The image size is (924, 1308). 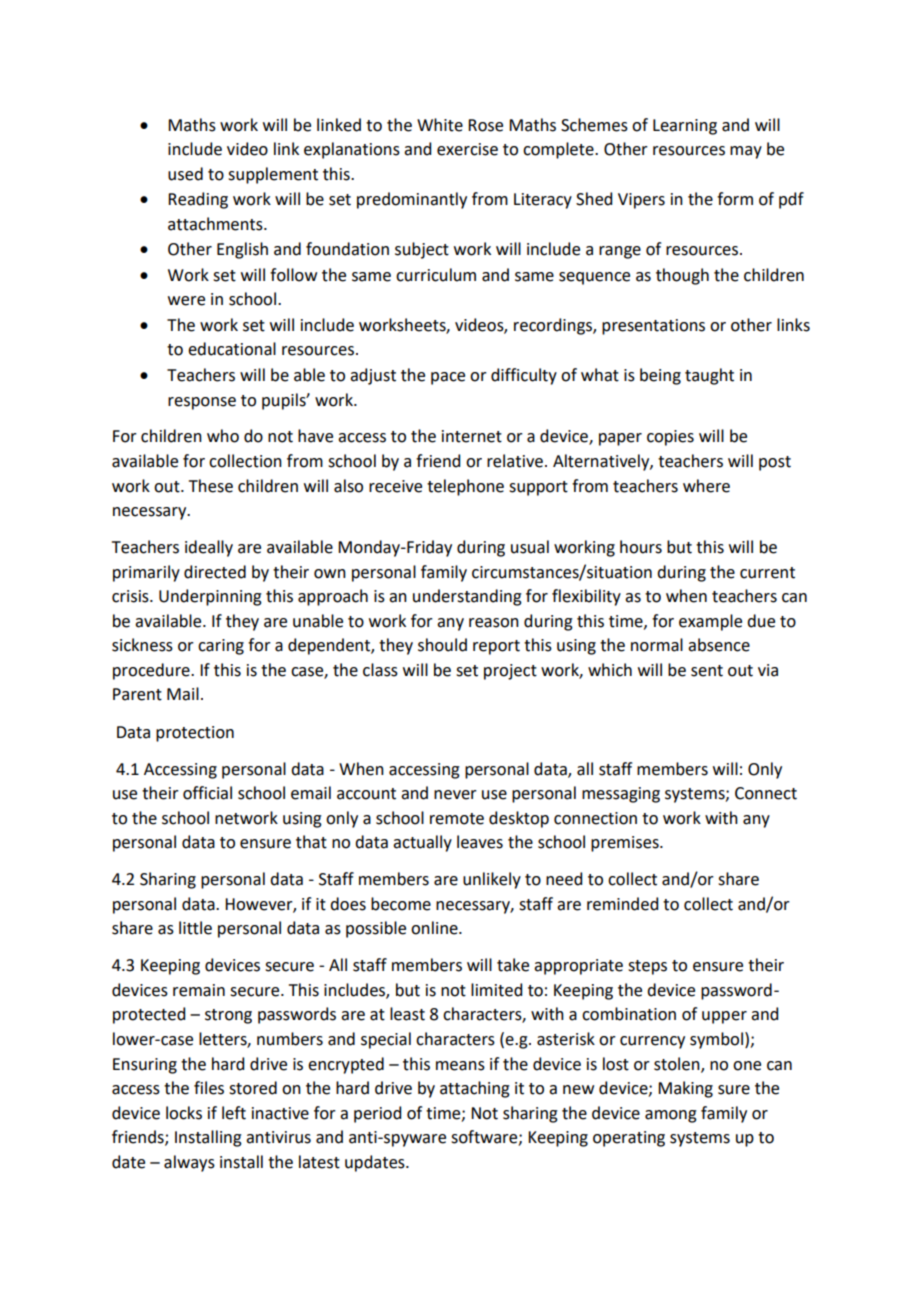 I want to click on These, so click(x=211, y=486).
